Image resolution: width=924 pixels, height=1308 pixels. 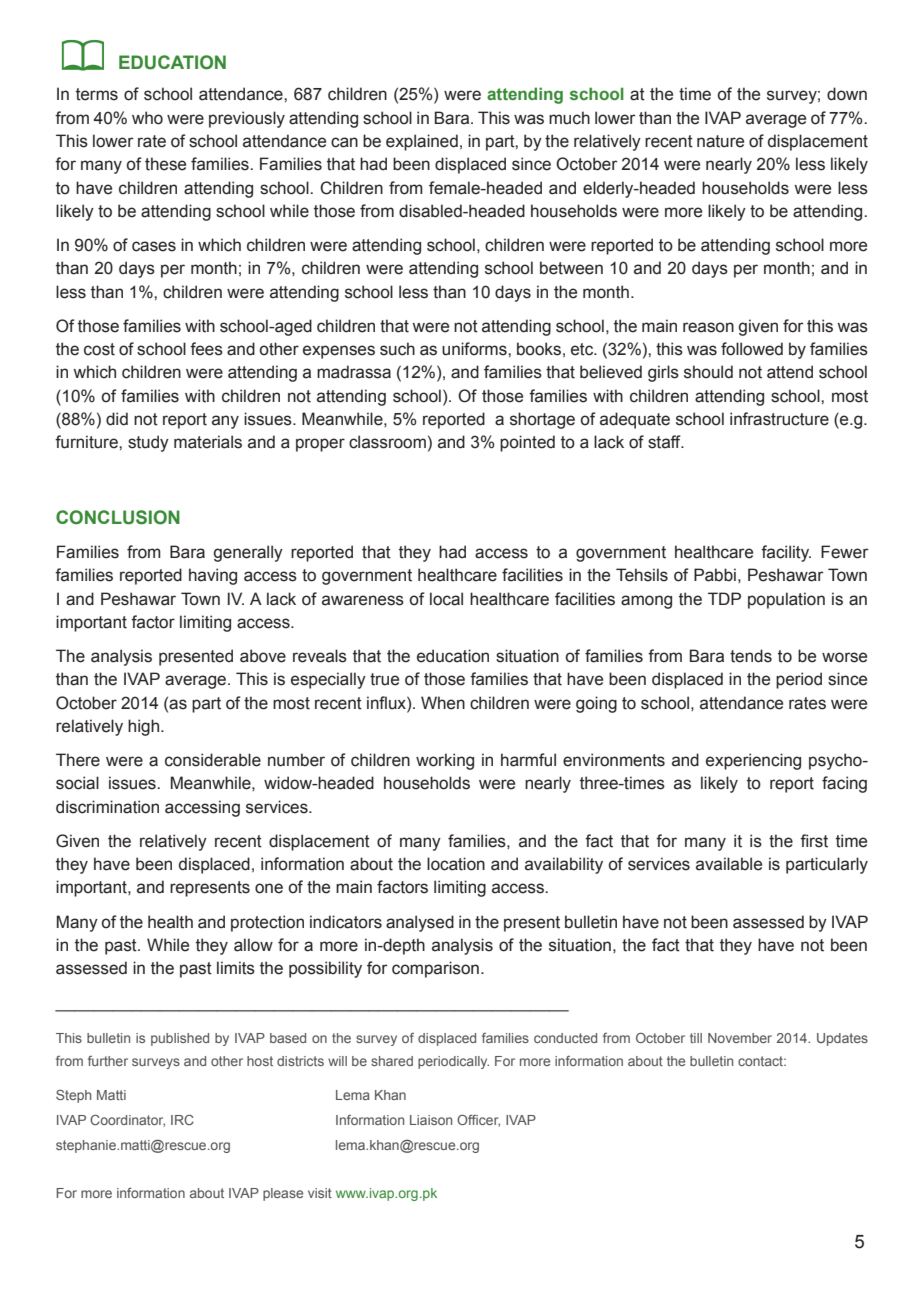 I want to click on local, so click(x=446, y=599).
